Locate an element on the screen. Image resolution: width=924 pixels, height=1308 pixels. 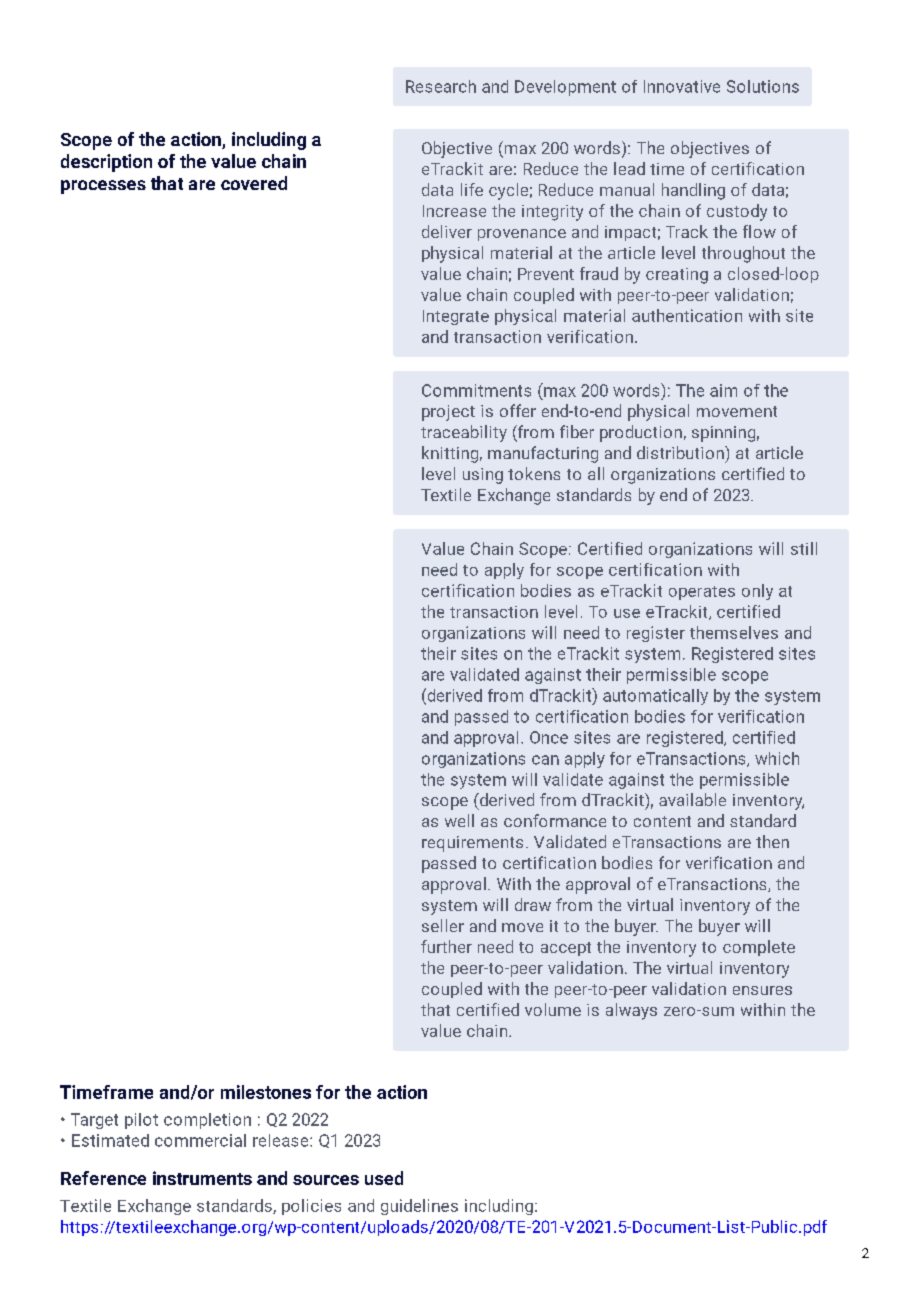
always is located at coordinates (631, 1011).
